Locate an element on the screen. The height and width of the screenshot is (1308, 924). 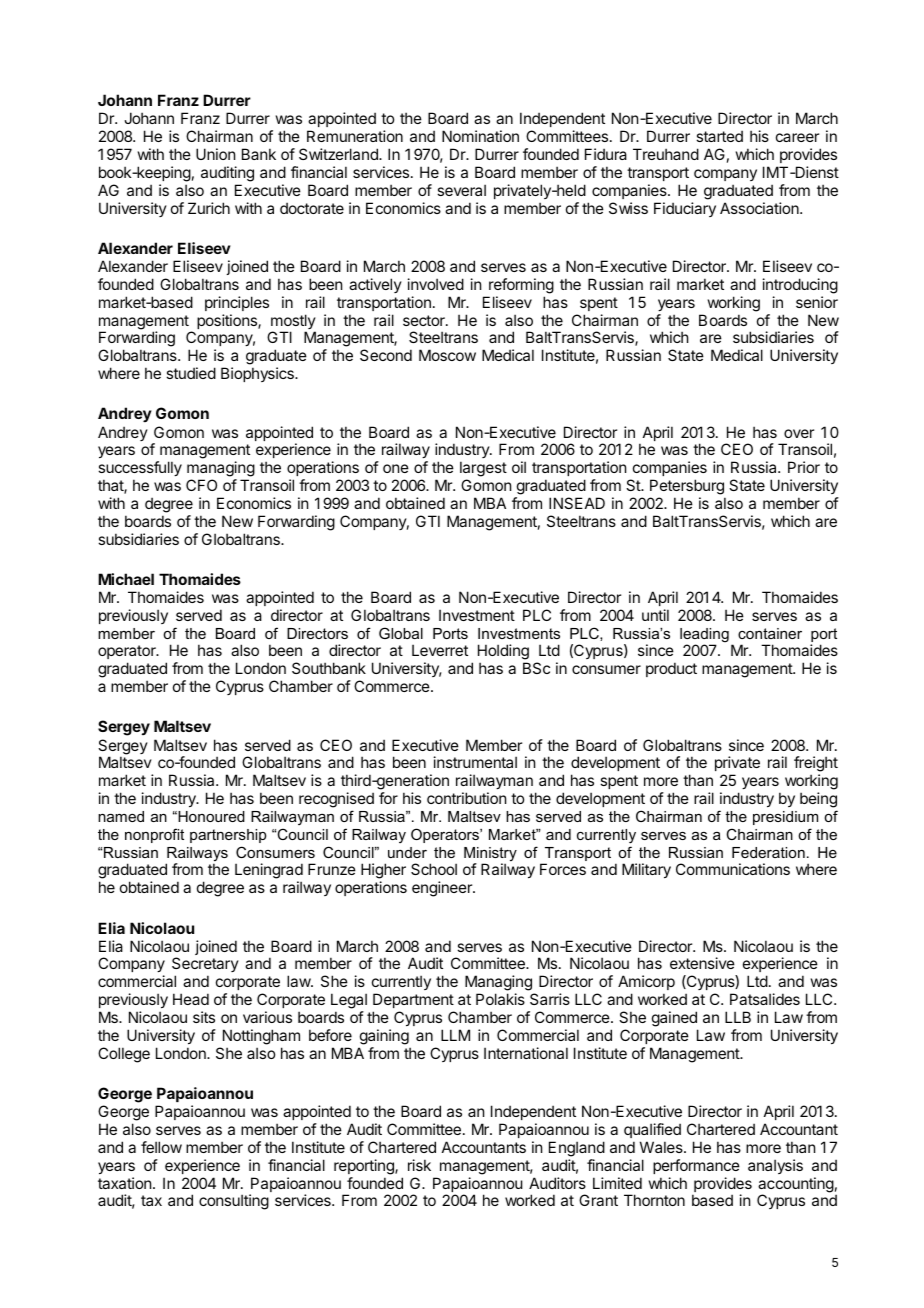
several is located at coordinates (461, 190).
